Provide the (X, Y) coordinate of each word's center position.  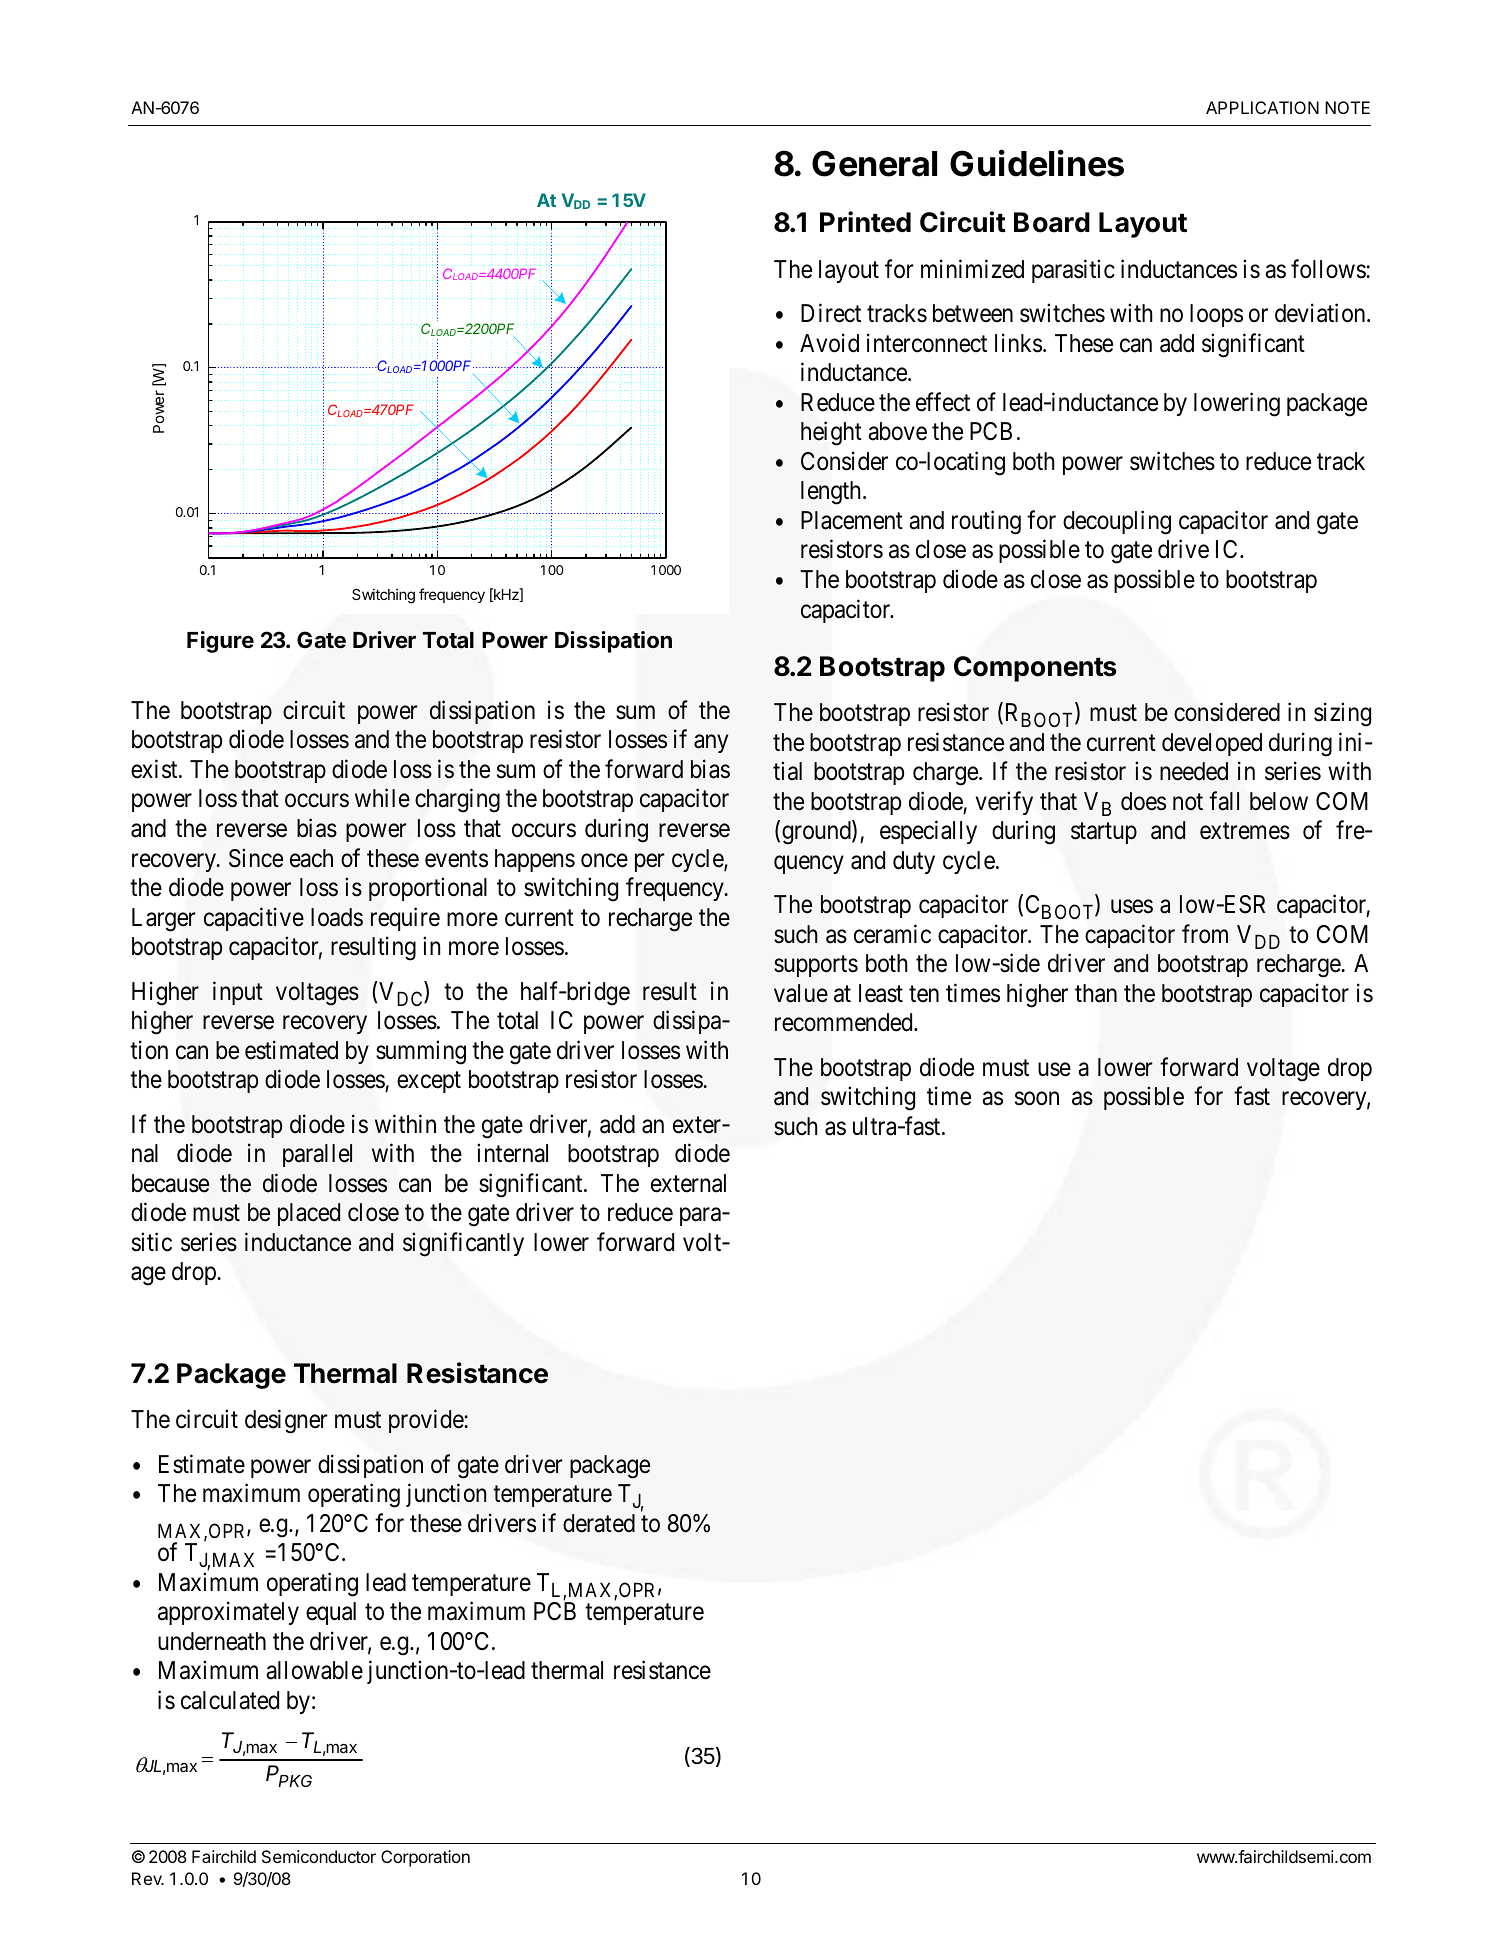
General (874, 163)
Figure (220, 642)
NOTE (1347, 107)
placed (309, 1214)
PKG (295, 1780)
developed (1212, 744)
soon (1037, 1099)
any (711, 744)
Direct (831, 313)
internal (512, 1153)
